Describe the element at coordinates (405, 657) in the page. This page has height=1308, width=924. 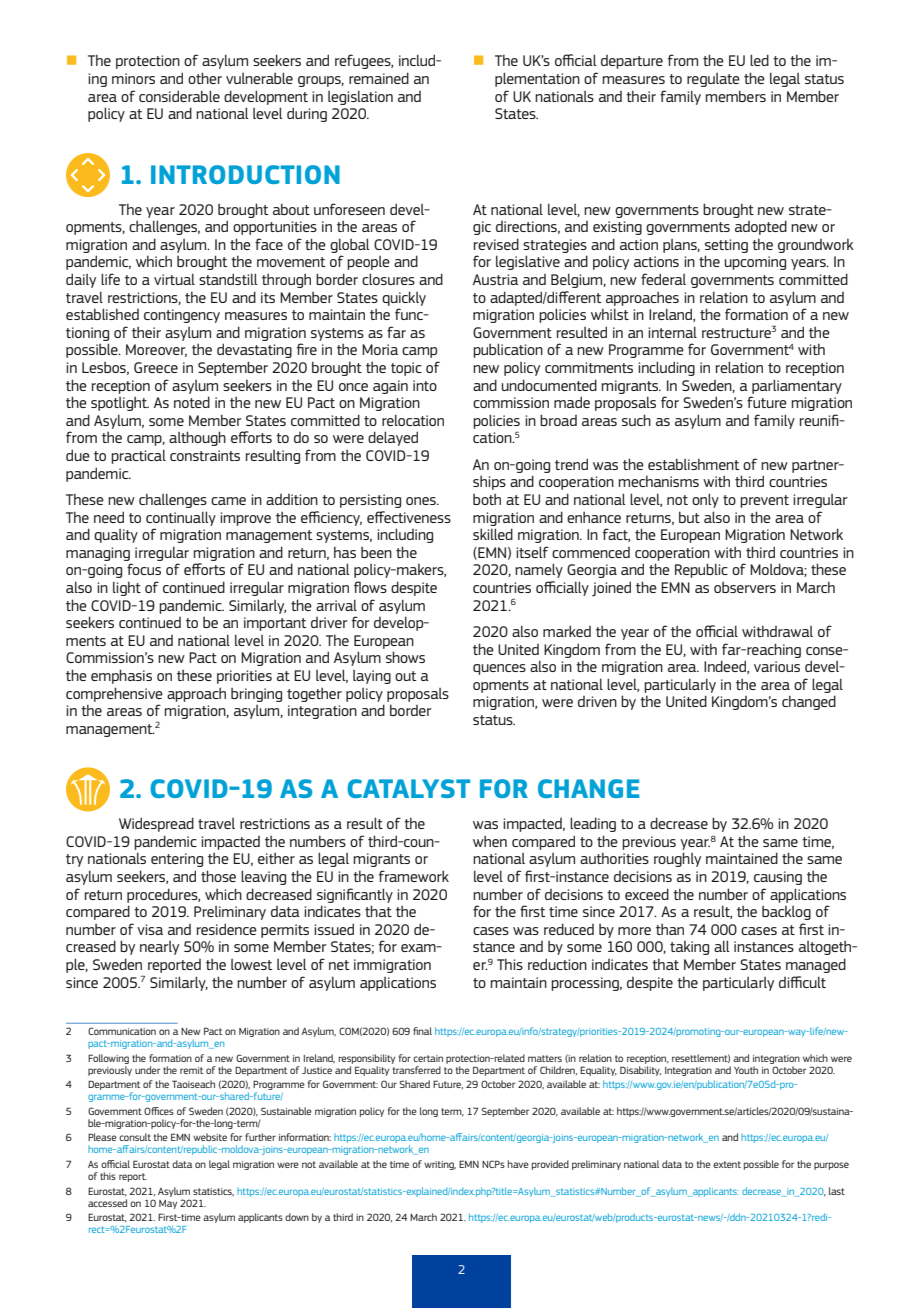
I see `shows` at that location.
